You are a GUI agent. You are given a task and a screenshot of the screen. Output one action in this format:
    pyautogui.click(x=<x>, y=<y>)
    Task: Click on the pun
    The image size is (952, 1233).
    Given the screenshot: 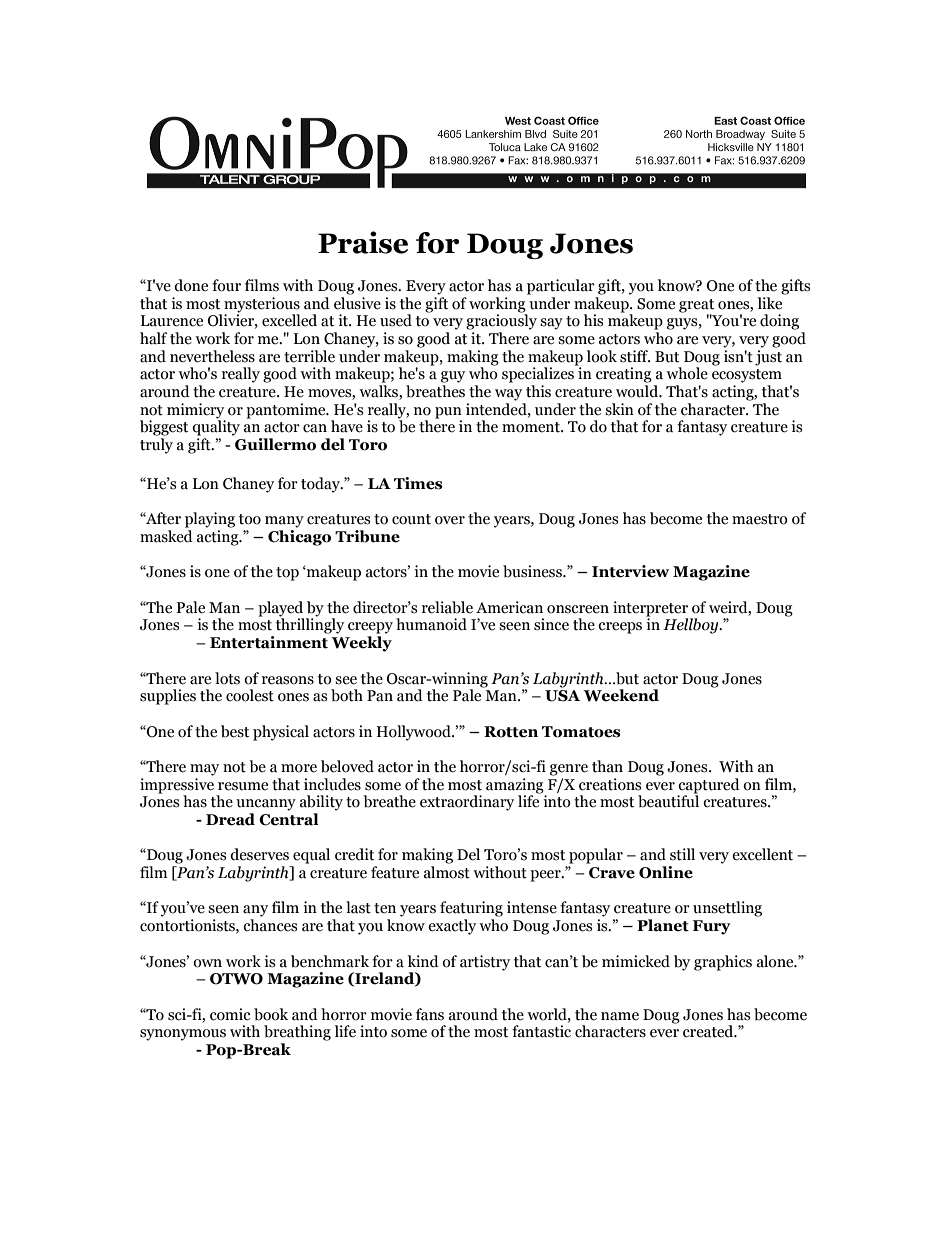 What is the action you would take?
    pyautogui.click(x=448, y=414)
